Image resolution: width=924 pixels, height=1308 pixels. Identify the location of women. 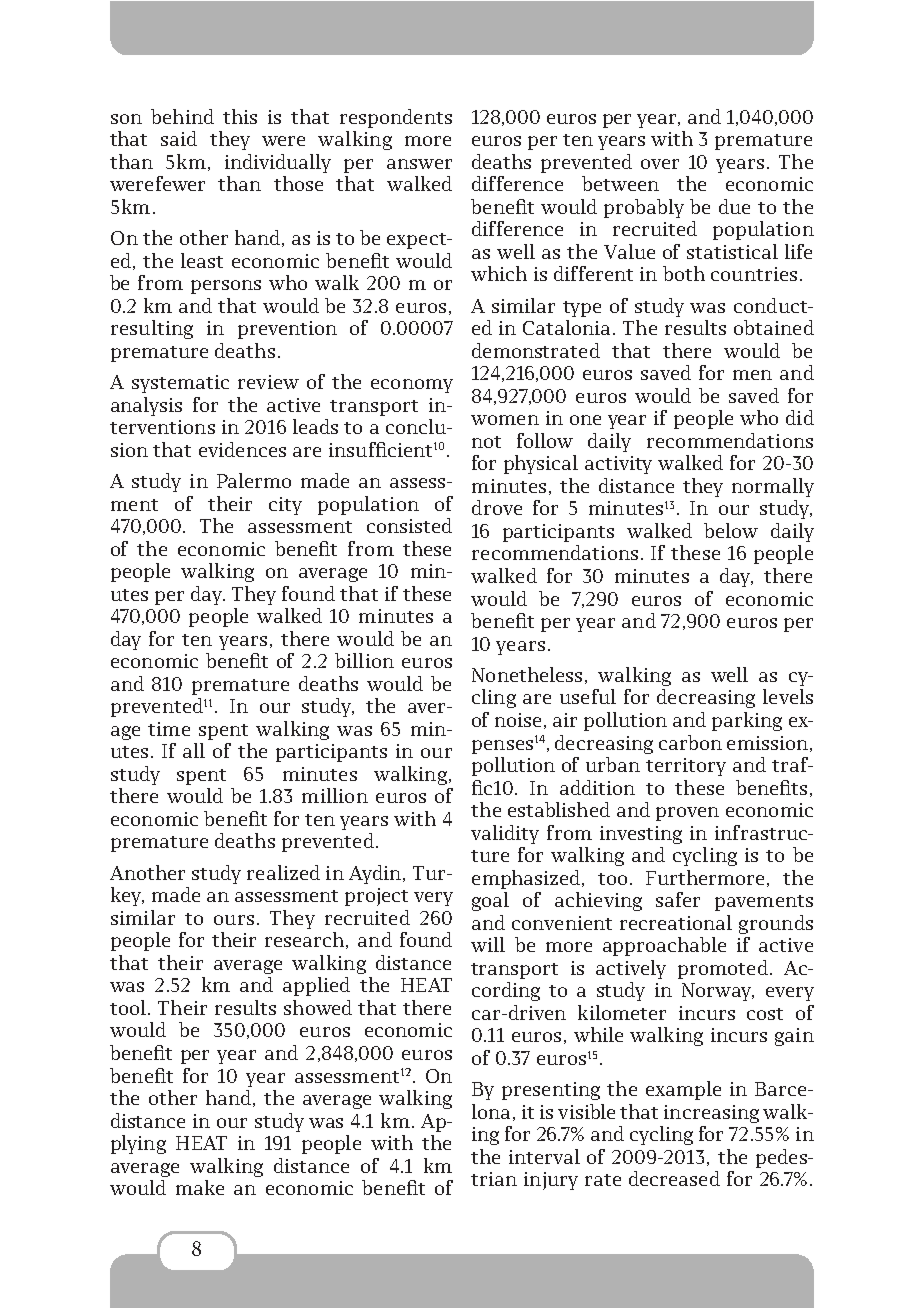
(505, 420).
